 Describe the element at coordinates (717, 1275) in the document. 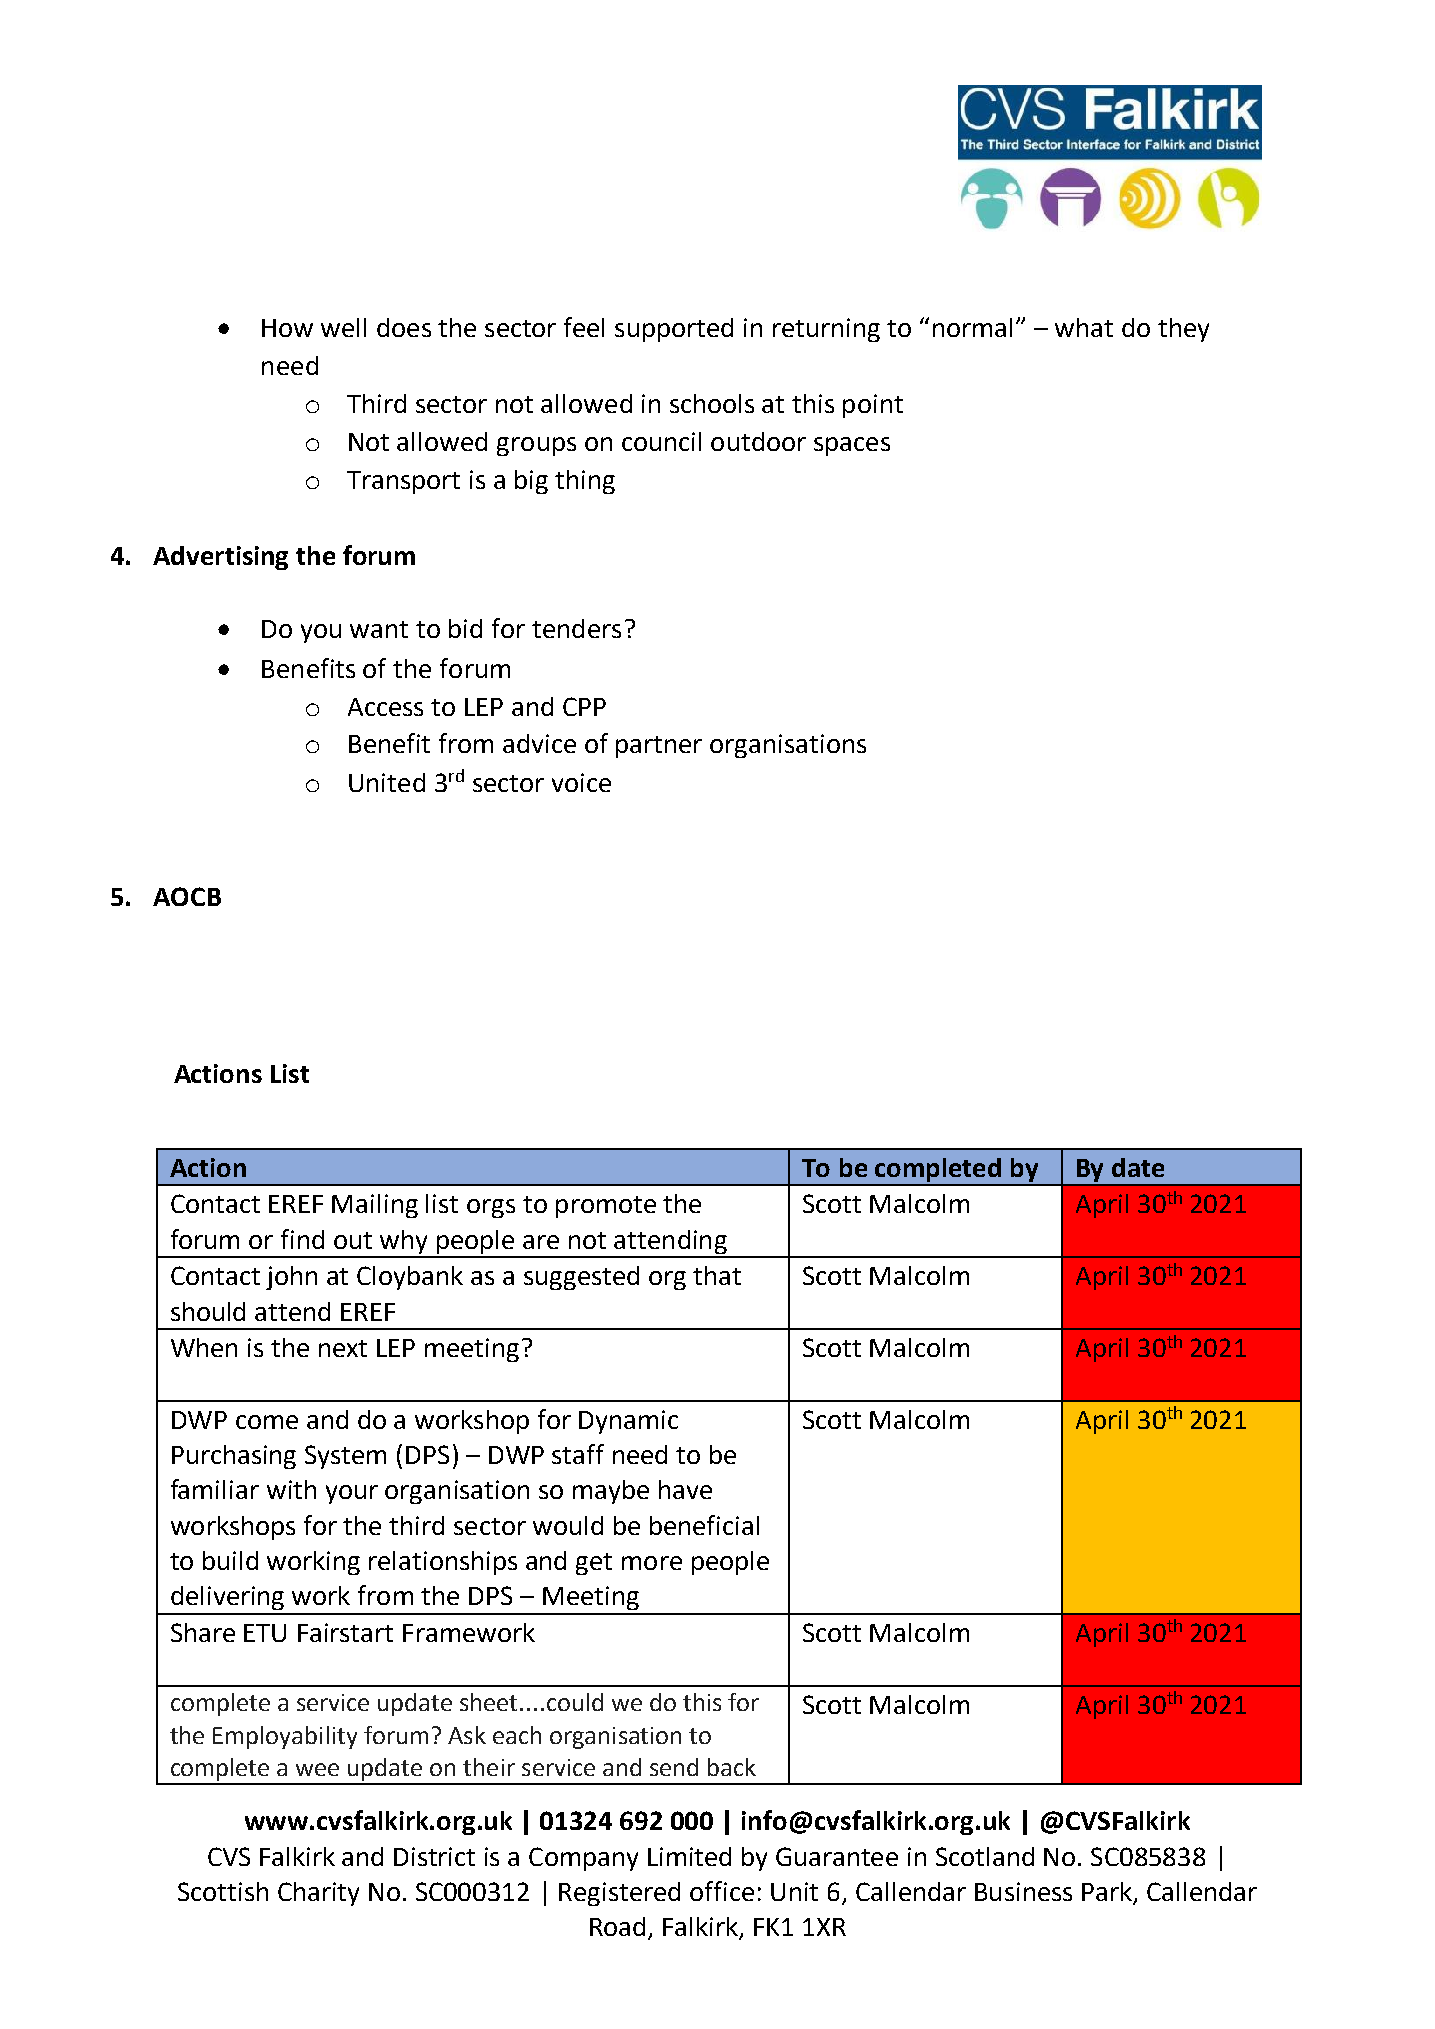

I see `that` at that location.
